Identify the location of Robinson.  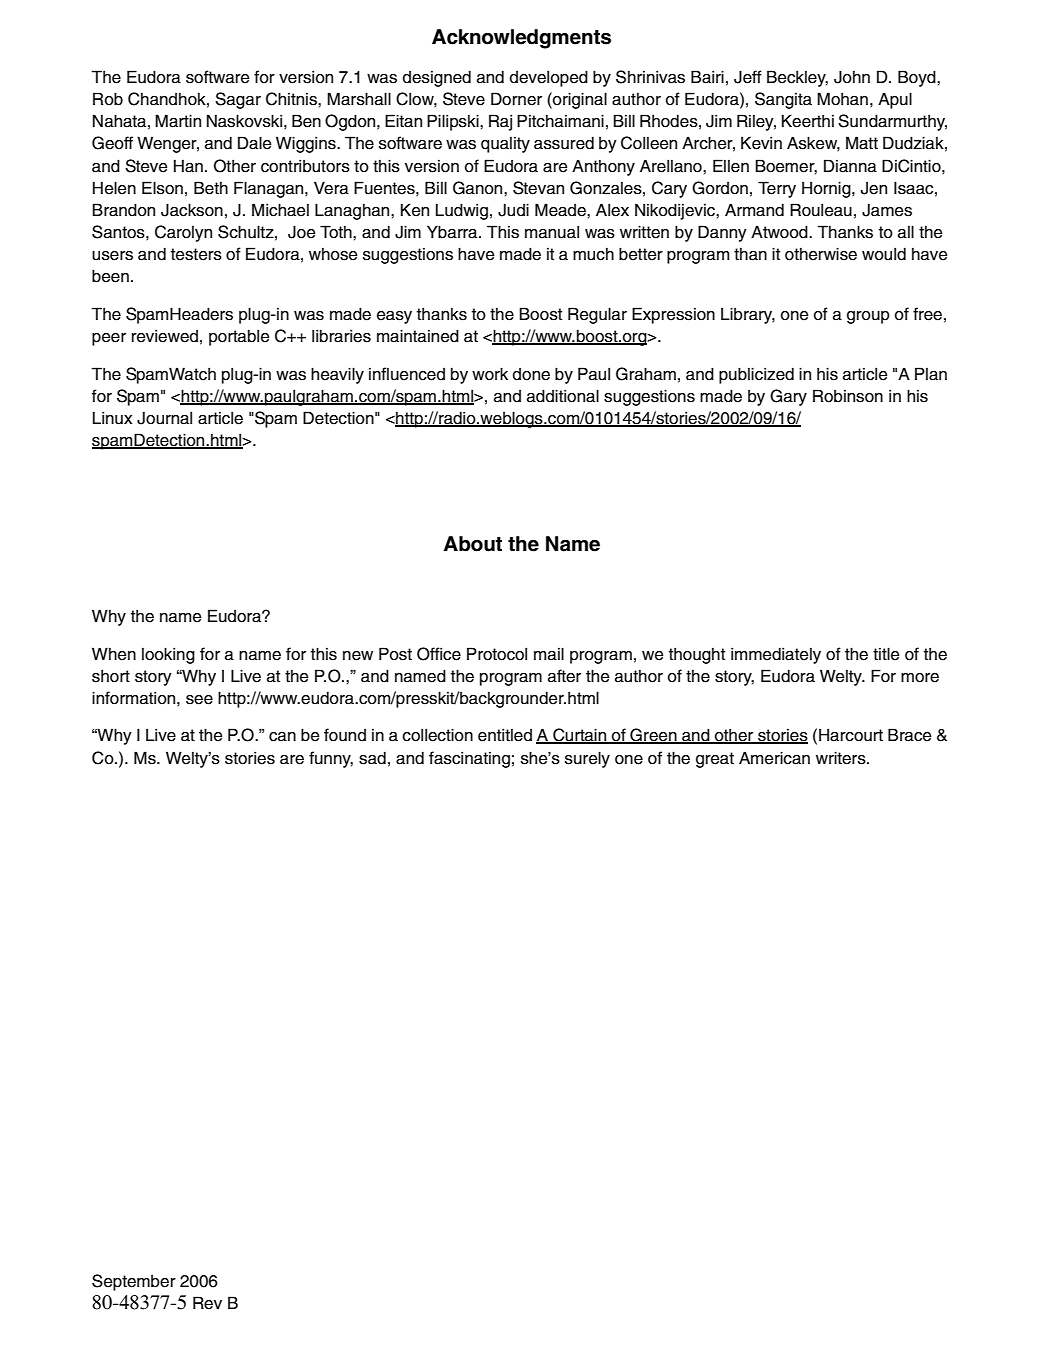
(848, 396).
